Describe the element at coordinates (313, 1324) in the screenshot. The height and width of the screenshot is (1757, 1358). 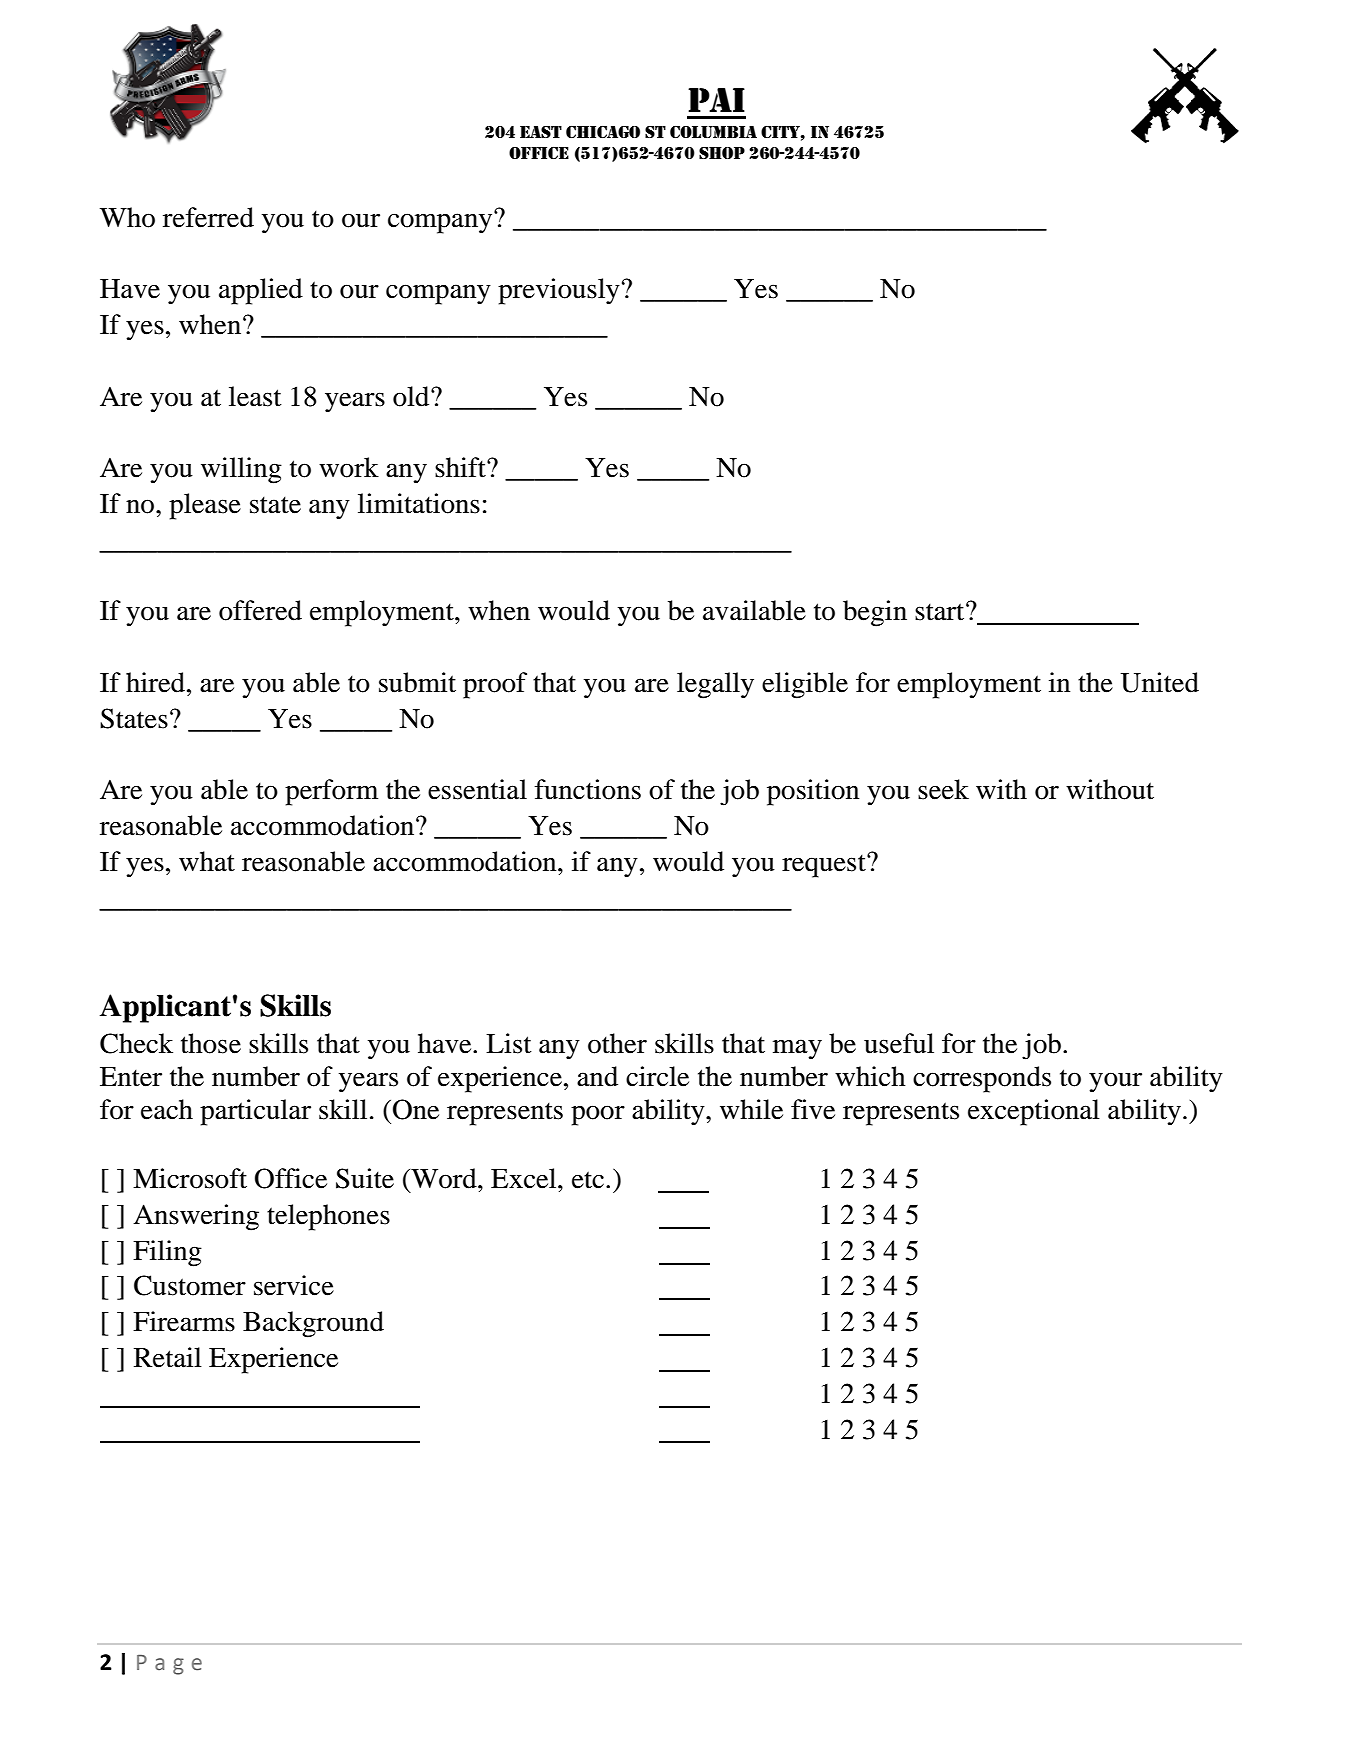
I see `Background` at that location.
